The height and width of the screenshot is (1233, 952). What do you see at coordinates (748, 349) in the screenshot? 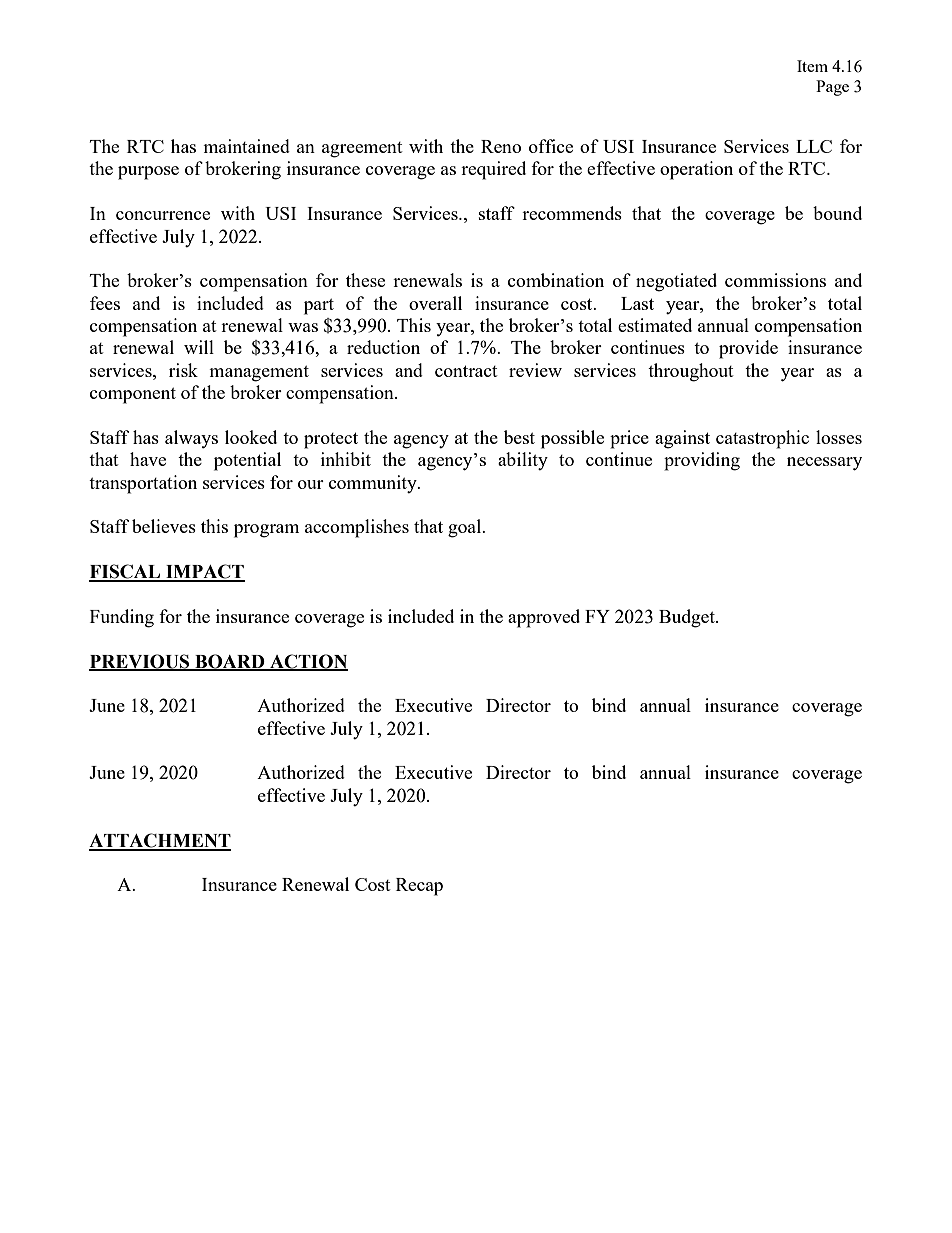
I see `provide` at bounding box center [748, 349].
